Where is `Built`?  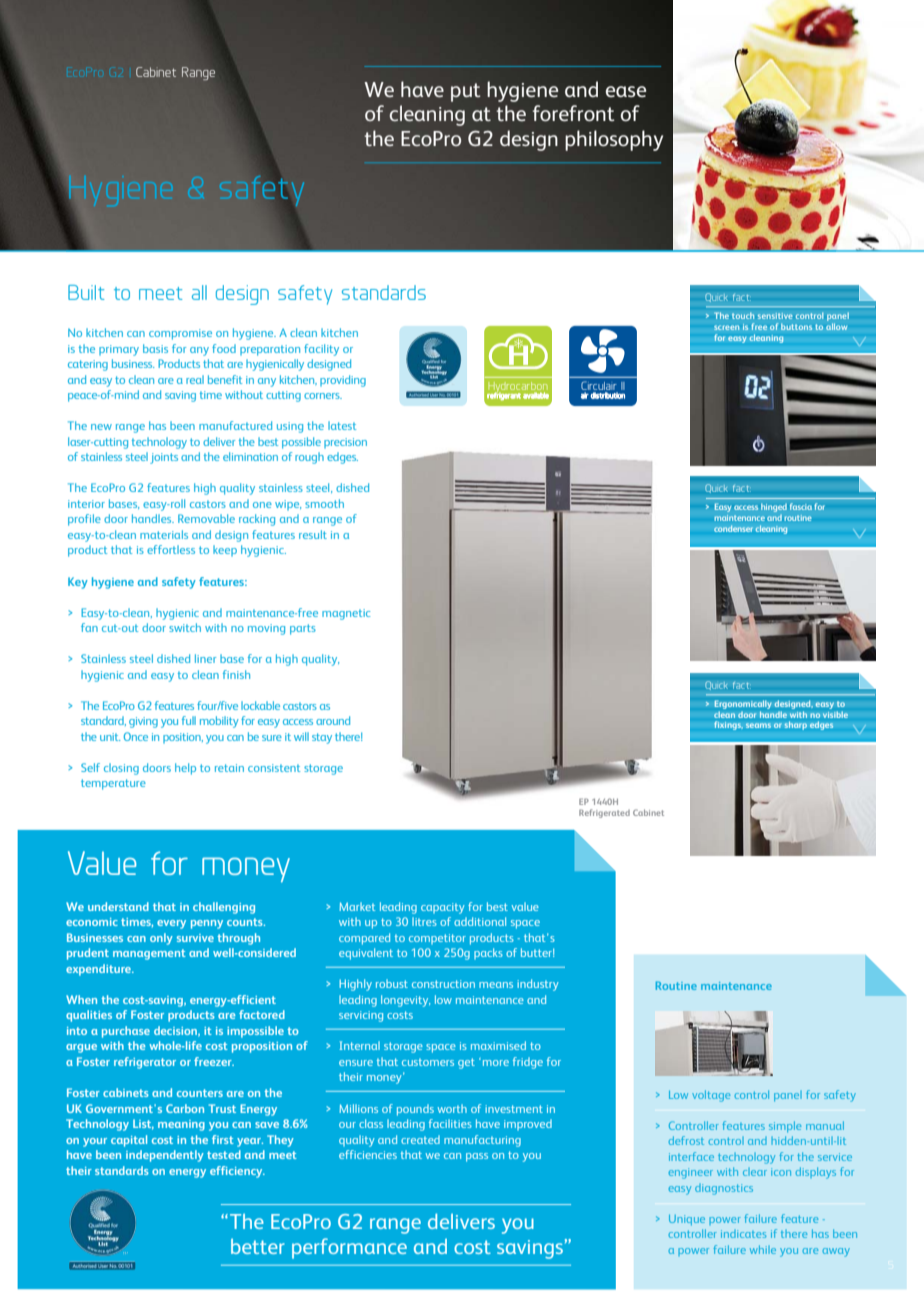 Built is located at coordinates (86, 292).
